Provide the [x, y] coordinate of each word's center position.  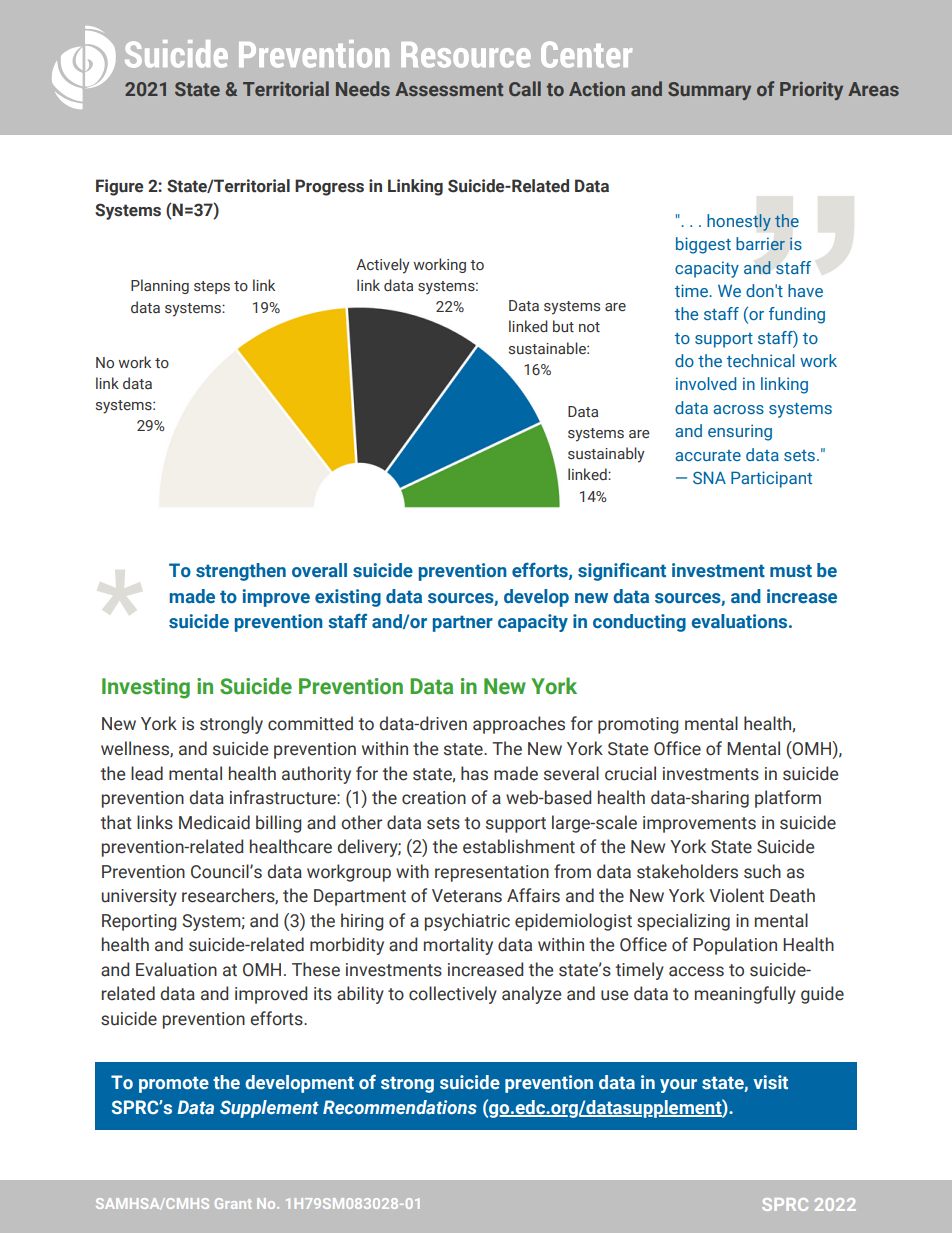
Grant [233, 1203]
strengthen [241, 572]
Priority [811, 90]
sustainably [606, 455]
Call [525, 88]
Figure [119, 187]
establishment [519, 846]
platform [788, 799]
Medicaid [214, 822]
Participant [771, 479]
